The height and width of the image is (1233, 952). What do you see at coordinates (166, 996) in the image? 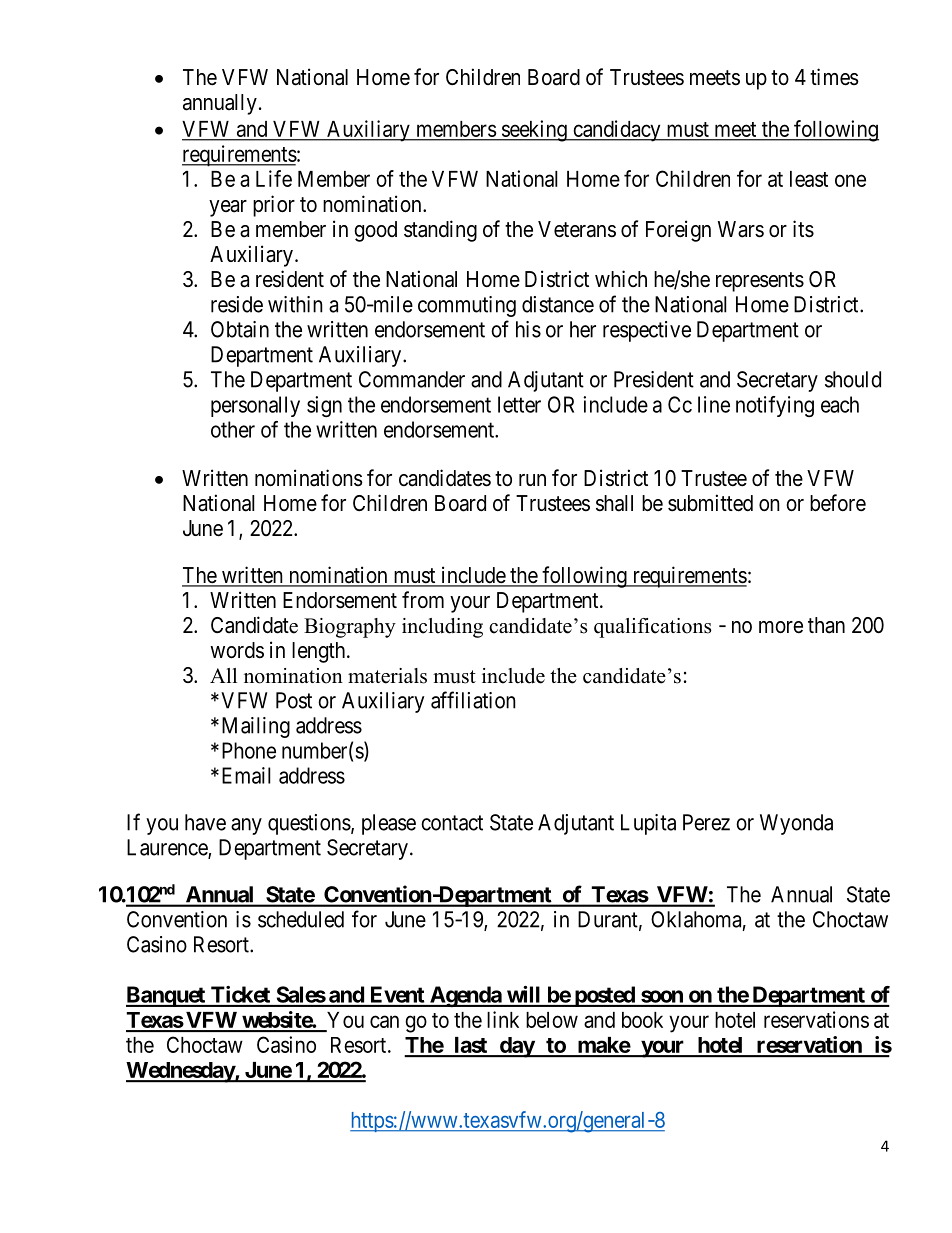
I see `Banquet` at bounding box center [166, 996].
